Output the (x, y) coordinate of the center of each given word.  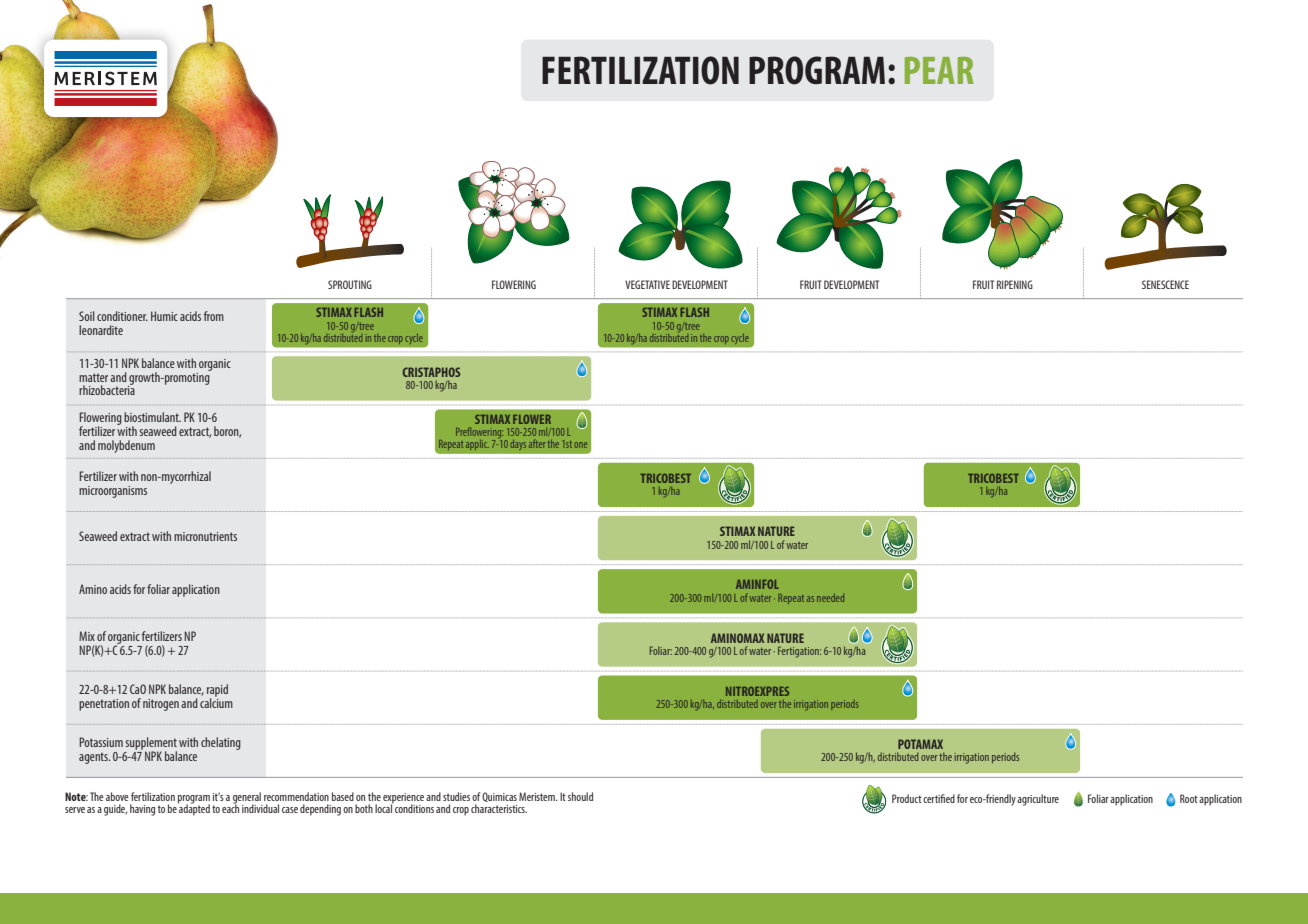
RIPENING (1015, 284)
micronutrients (205, 536)
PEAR (939, 70)
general (248, 799)
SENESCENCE (1165, 284)
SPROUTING (350, 284)
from (214, 316)
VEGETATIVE (647, 284)
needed (830, 598)
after (537, 444)
